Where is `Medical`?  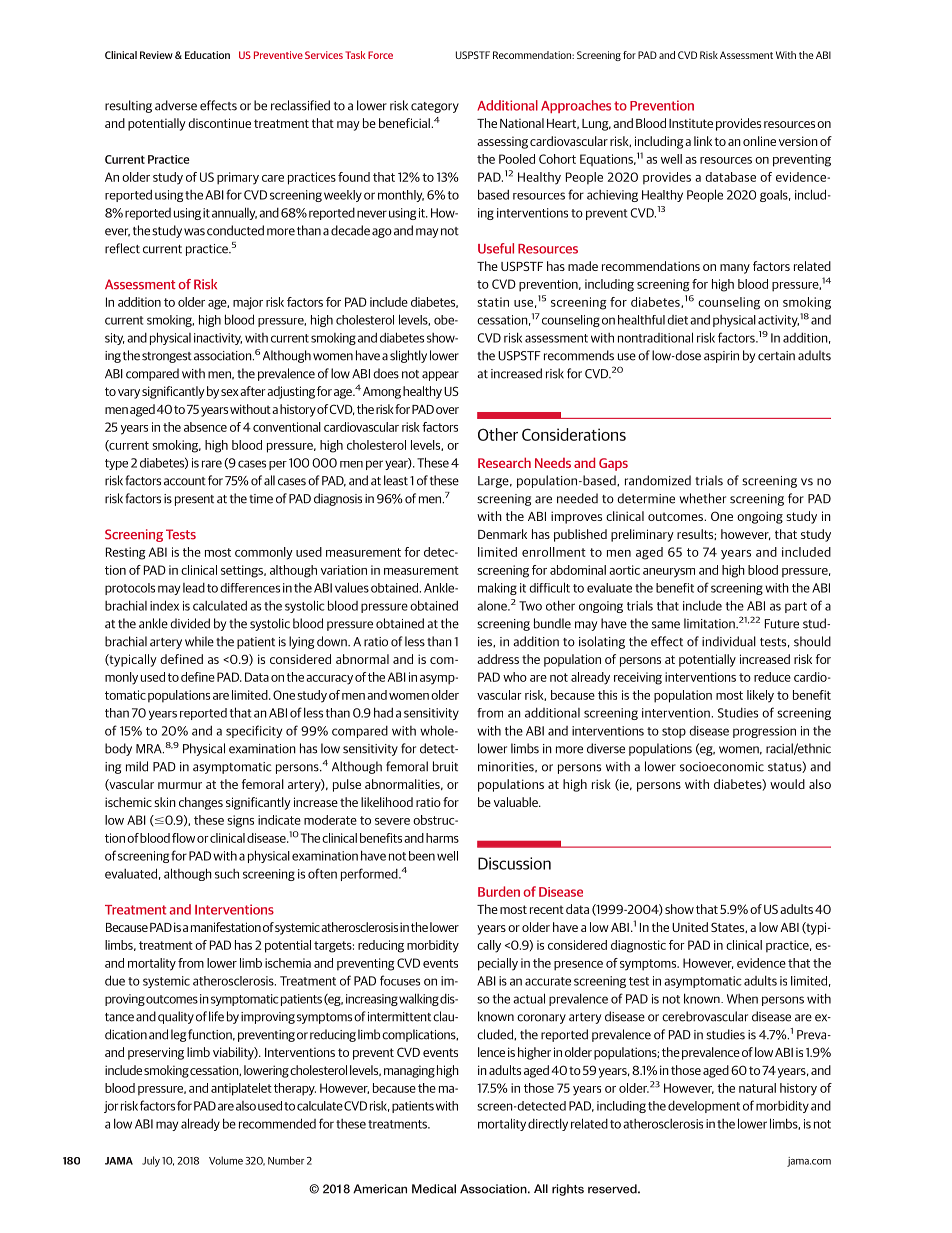 Medical is located at coordinates (434, 1189).
